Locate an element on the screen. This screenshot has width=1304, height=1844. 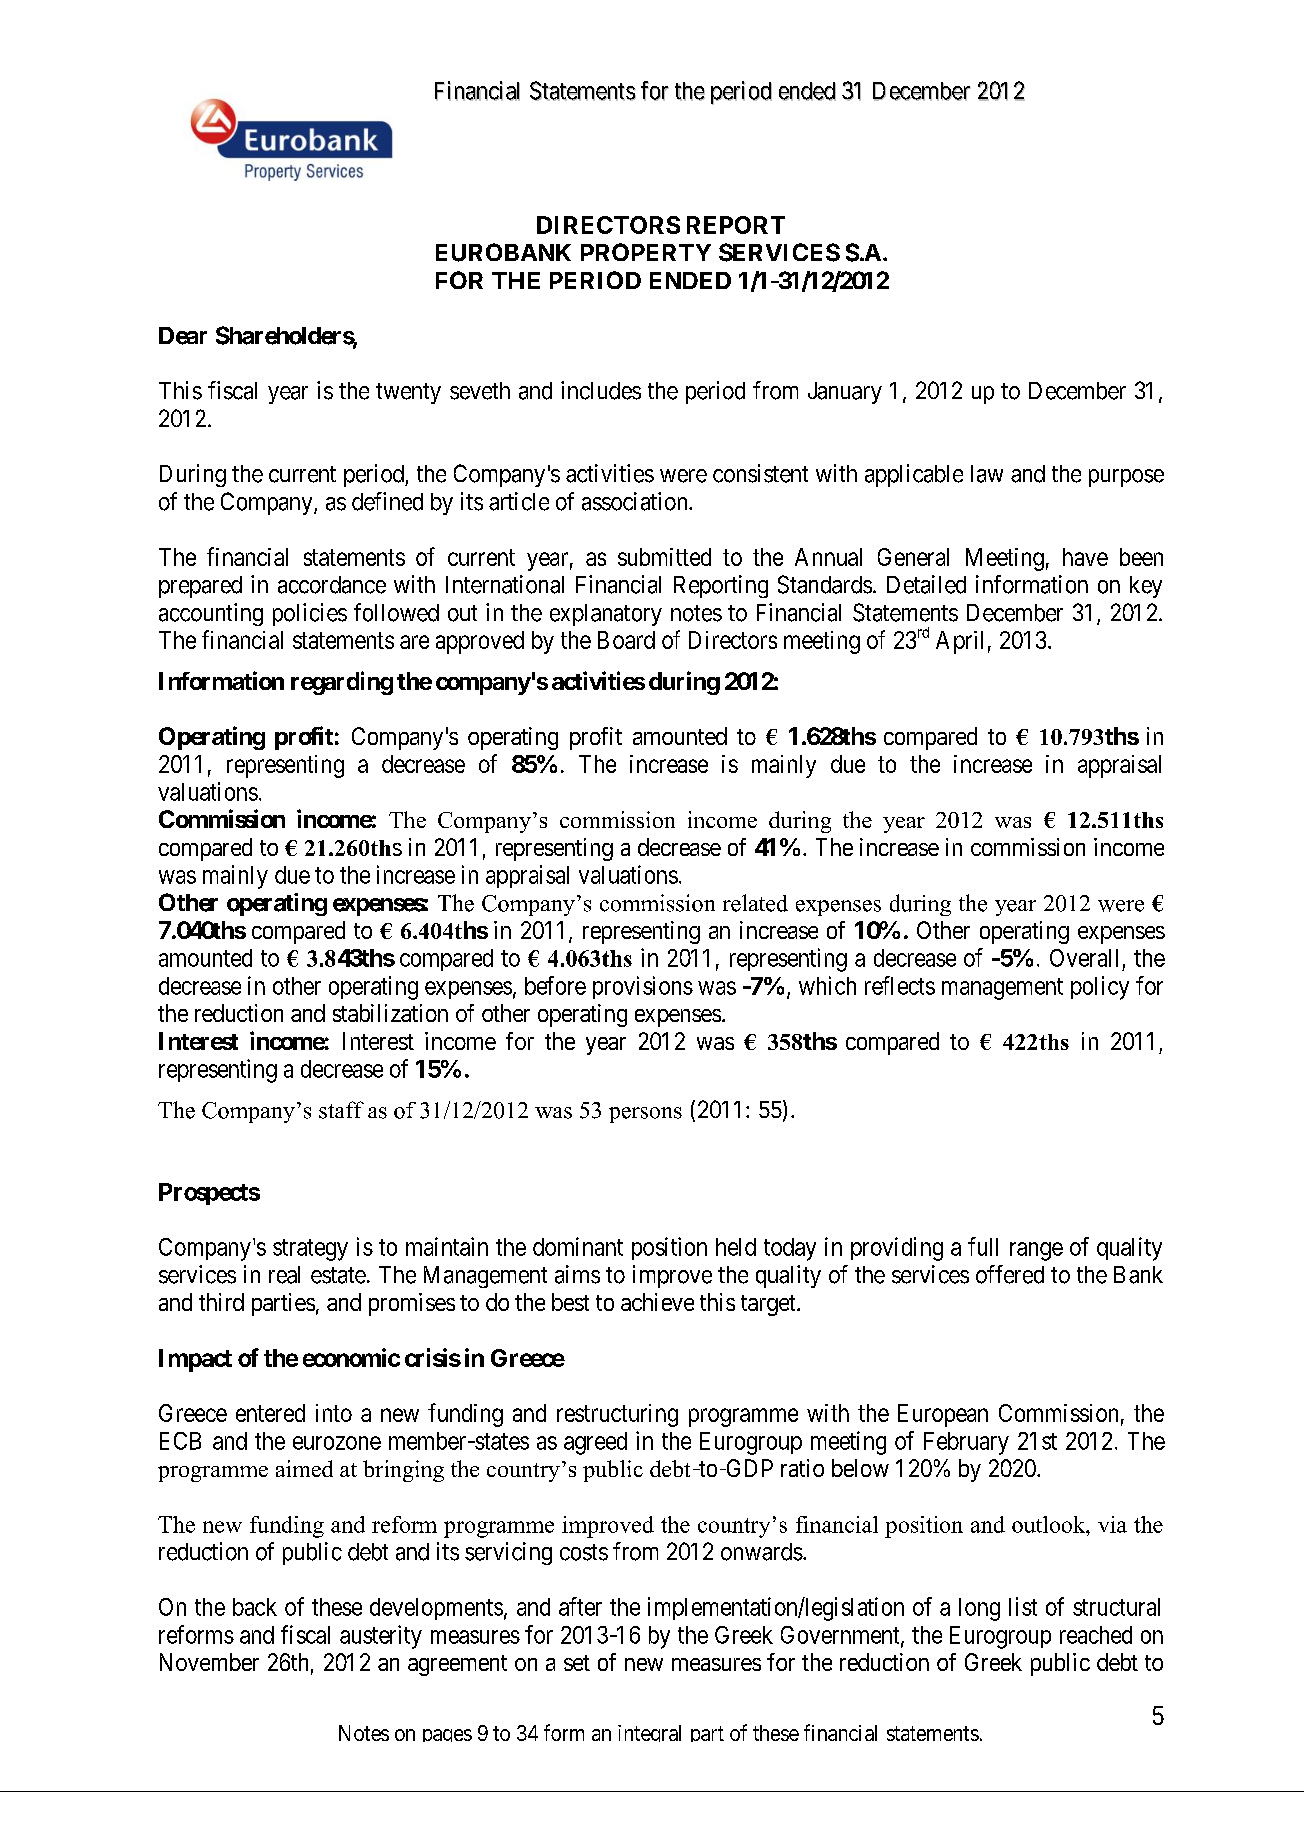
PROPERTY is located at coordinates (646, 252).
